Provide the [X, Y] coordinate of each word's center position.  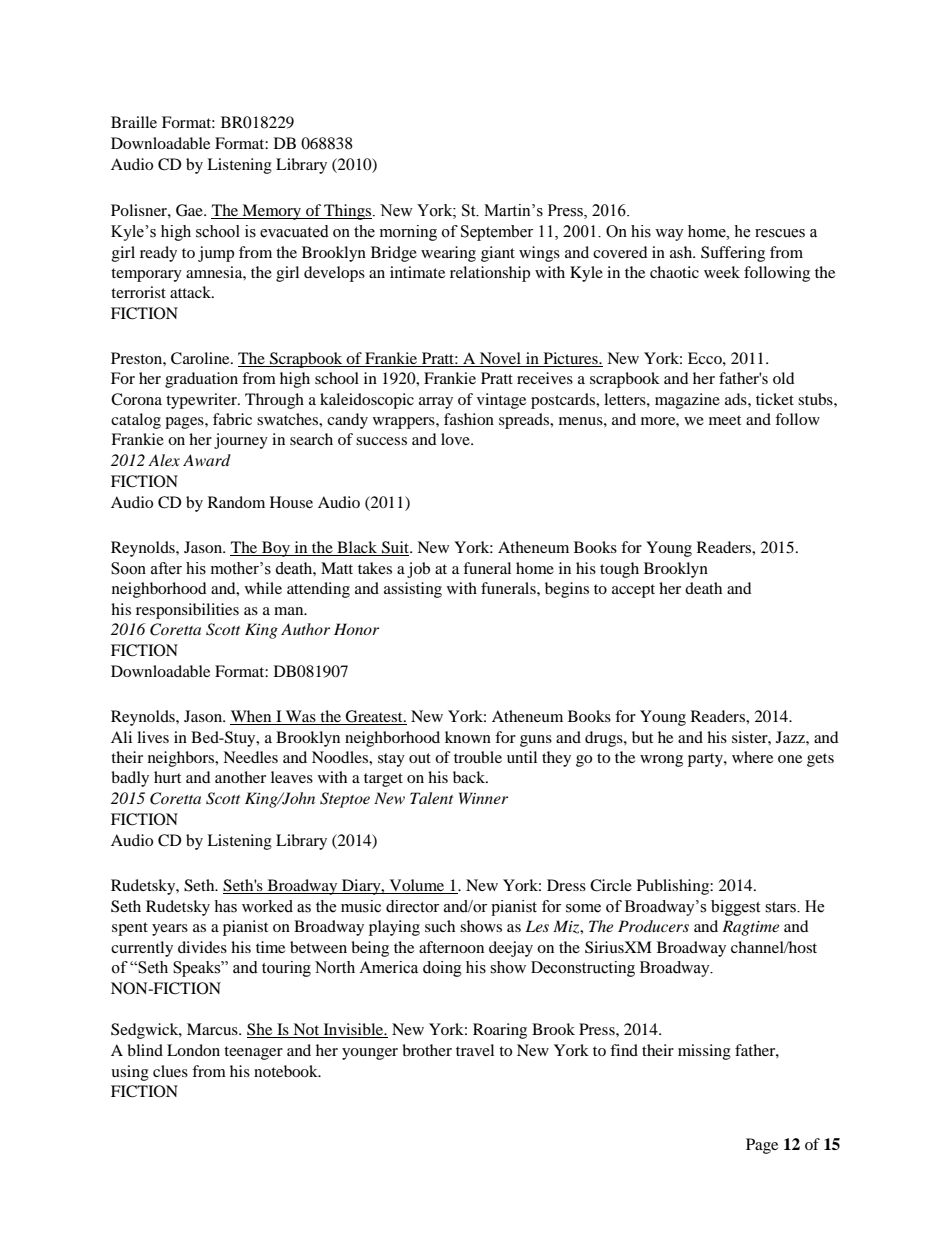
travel [475, 1050]
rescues [780, 233]
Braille [134, 122]
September [497, 233]
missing [704, 1052]
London [193, 1050]
